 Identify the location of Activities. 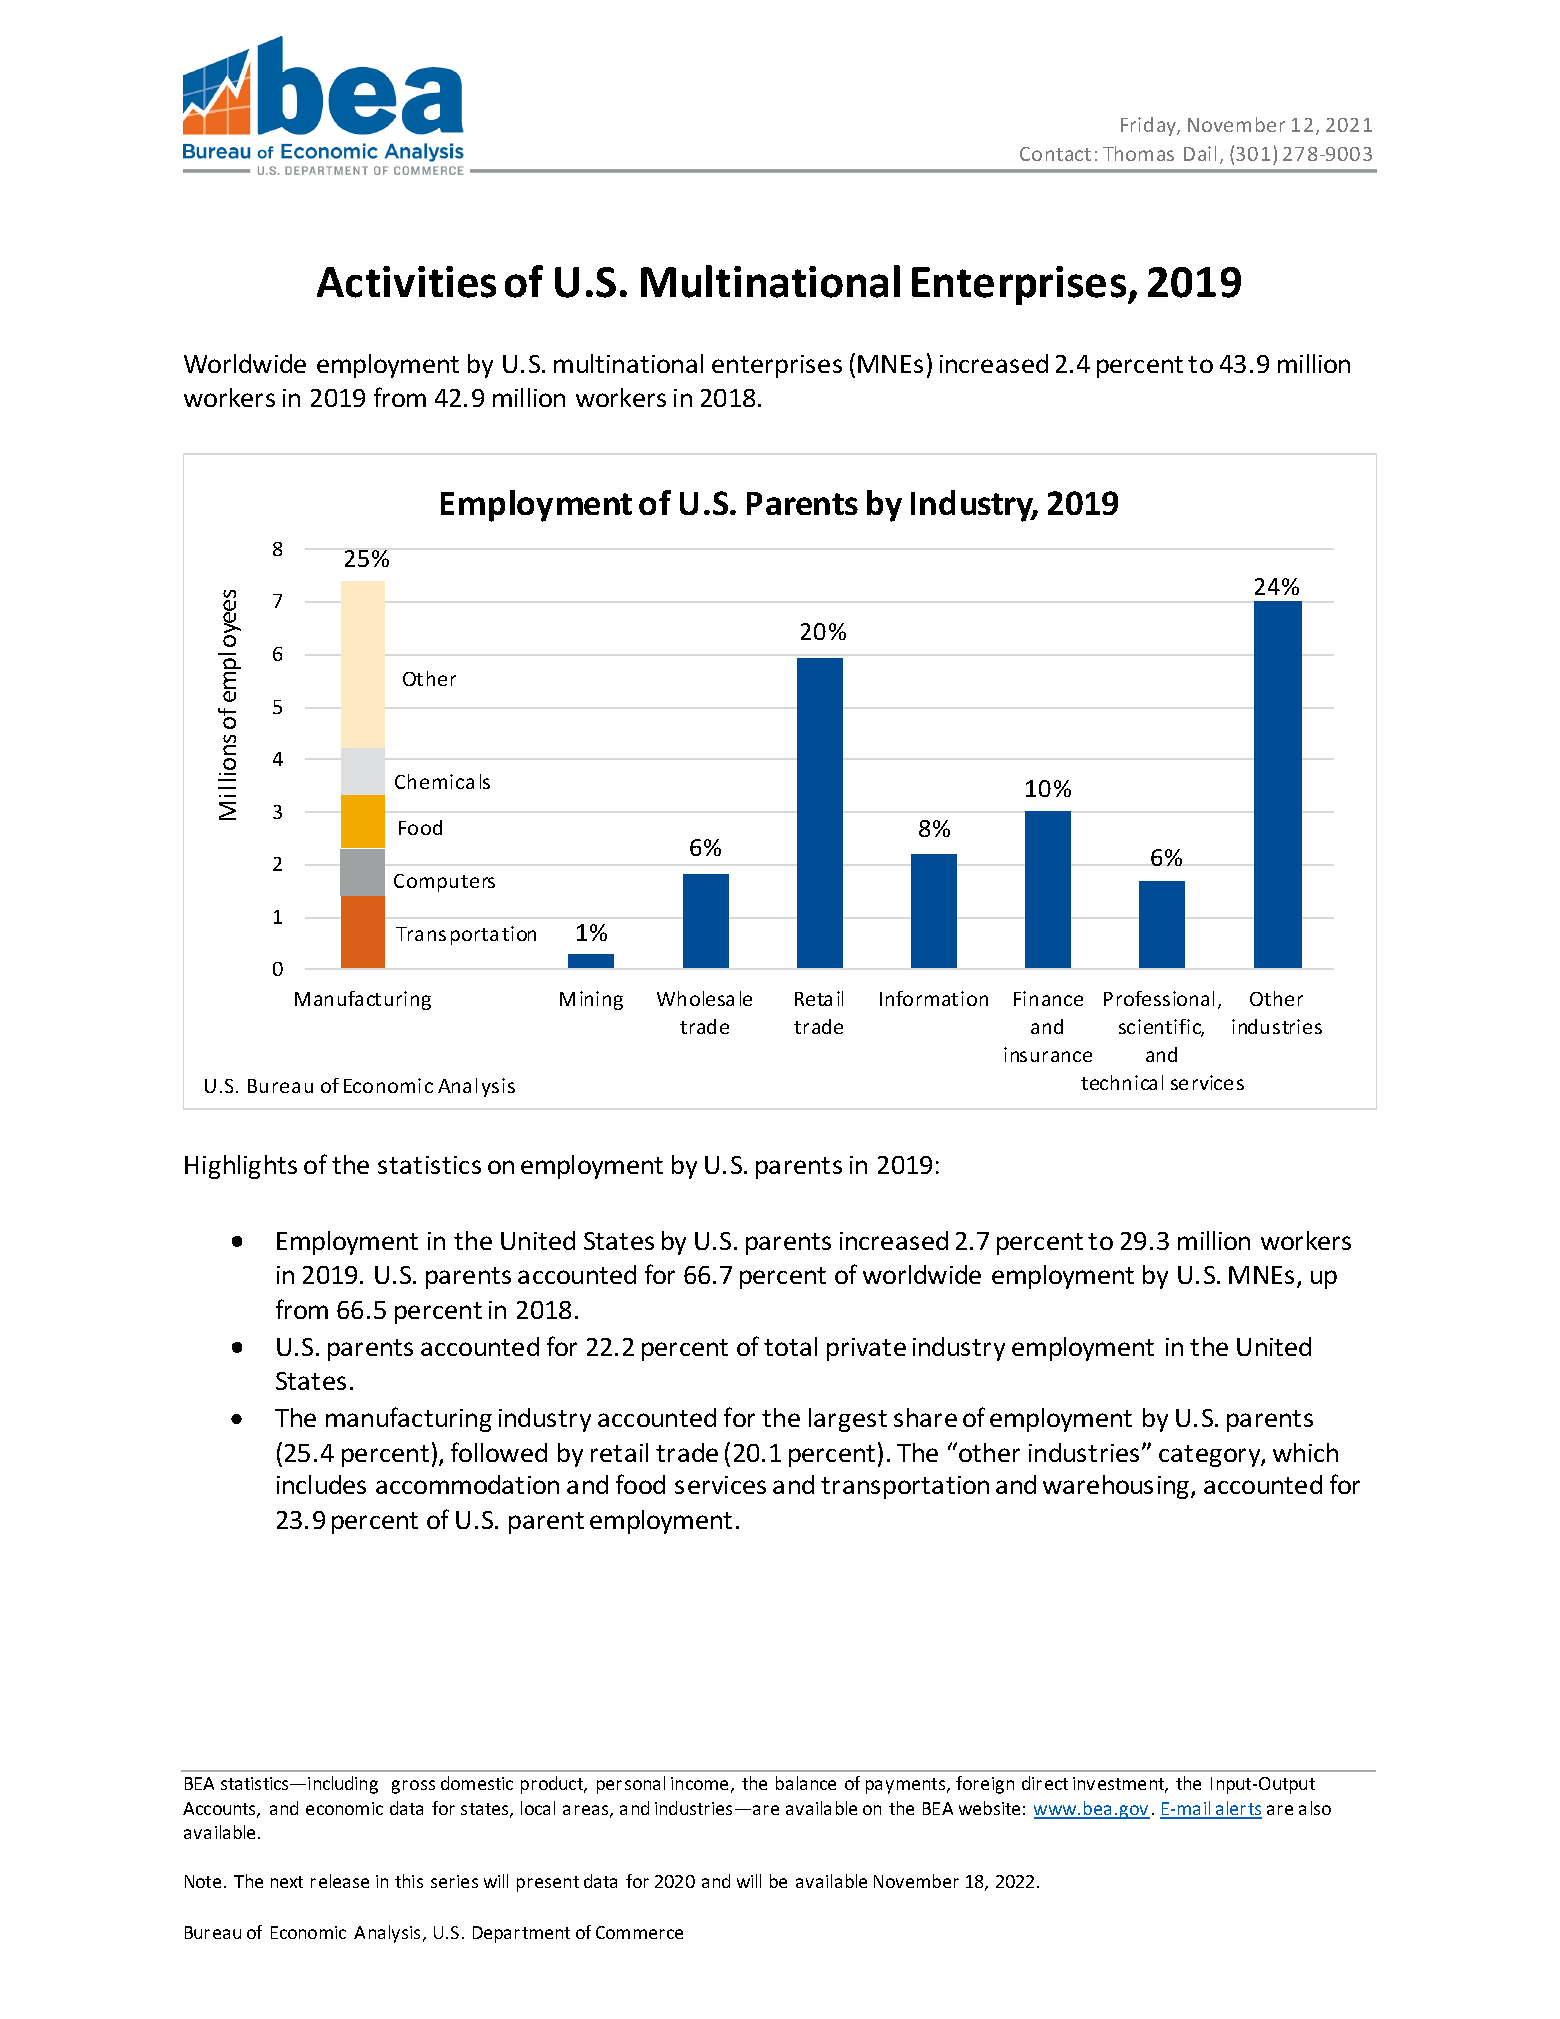
(406, 282).
